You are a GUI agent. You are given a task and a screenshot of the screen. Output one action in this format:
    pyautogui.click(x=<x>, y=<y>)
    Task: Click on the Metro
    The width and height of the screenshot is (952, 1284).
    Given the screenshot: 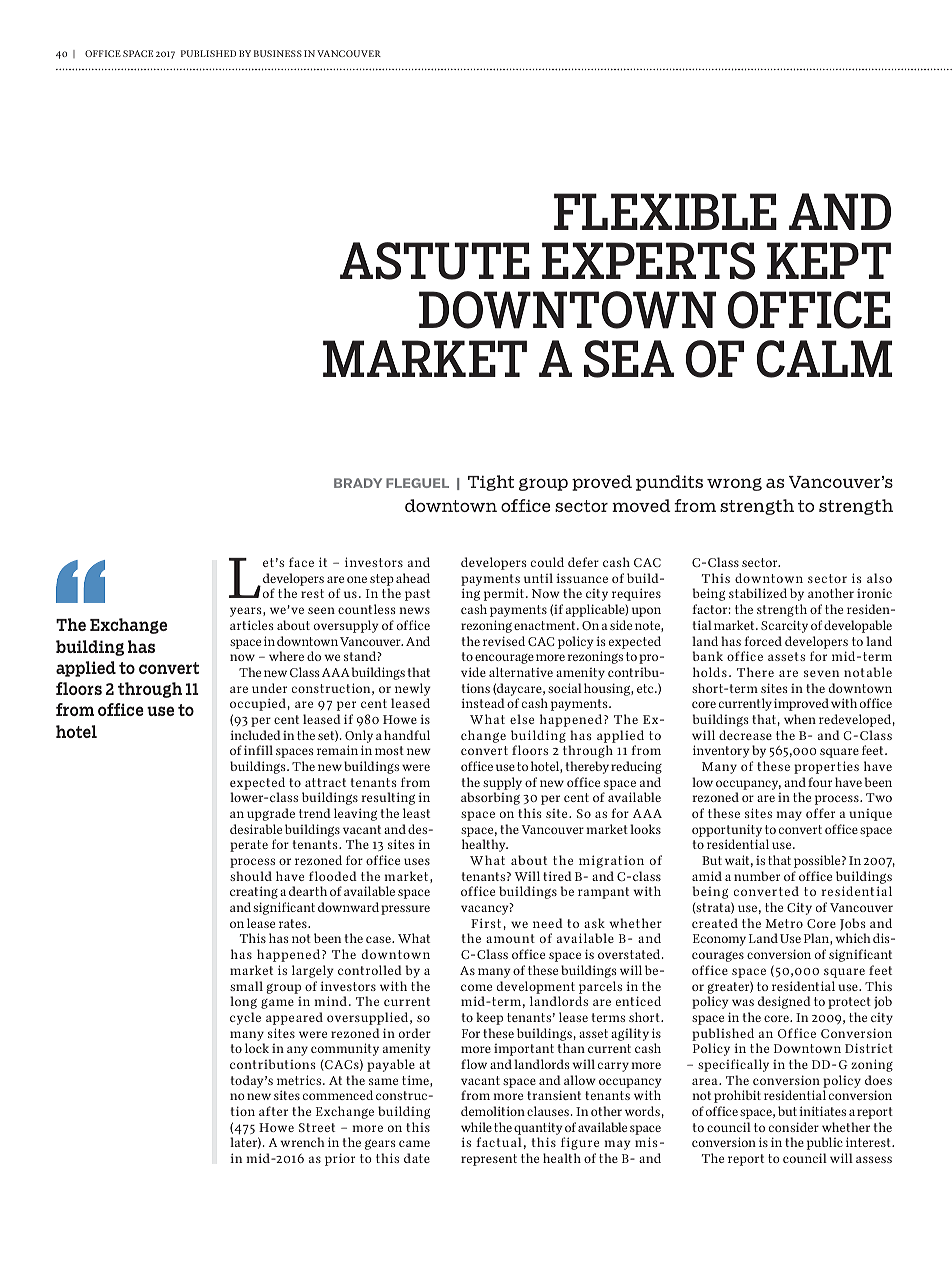 What is the action you would take?
    pyautogui.click(x=784, y=923)
